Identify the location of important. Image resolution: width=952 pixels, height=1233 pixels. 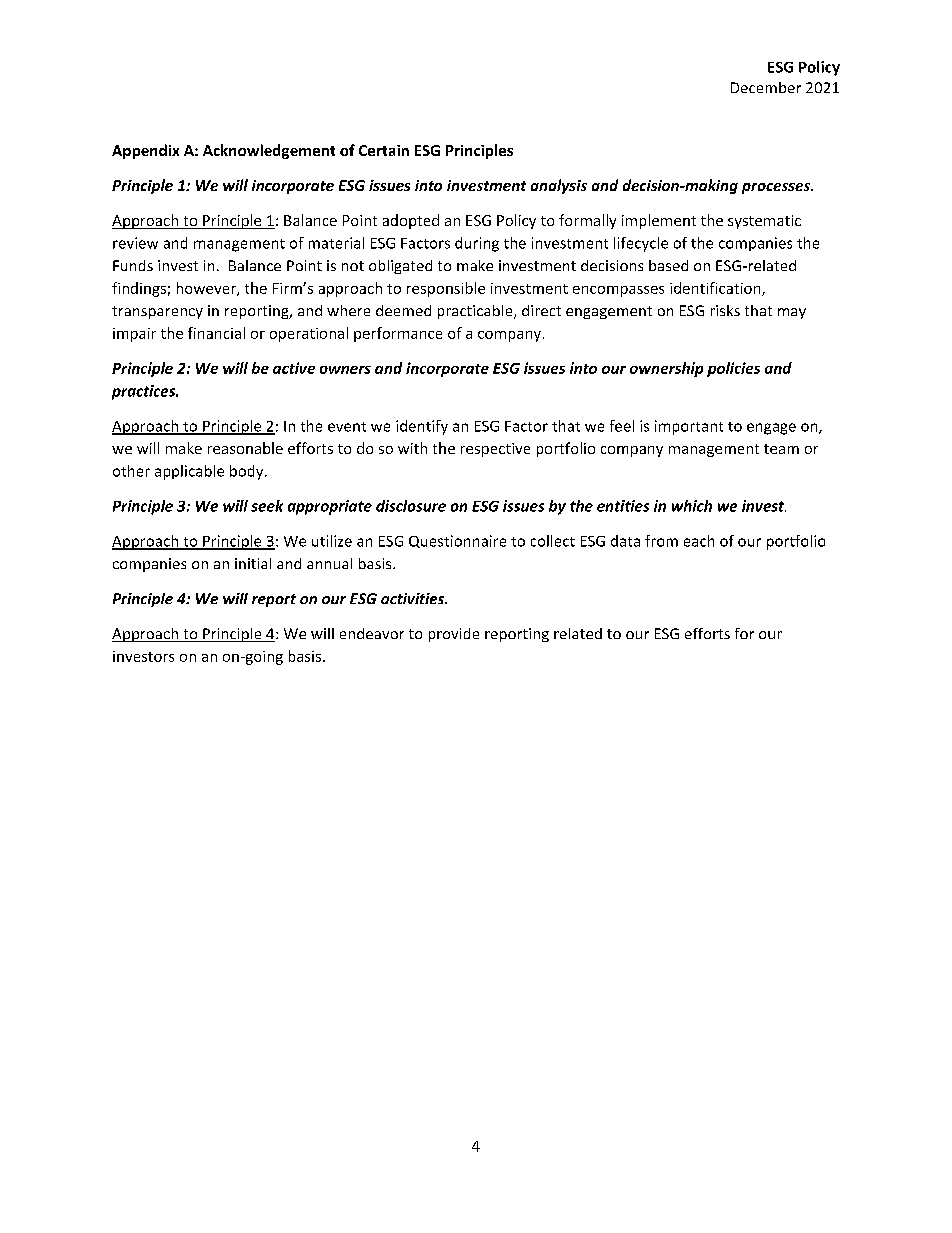
(689, 427).
